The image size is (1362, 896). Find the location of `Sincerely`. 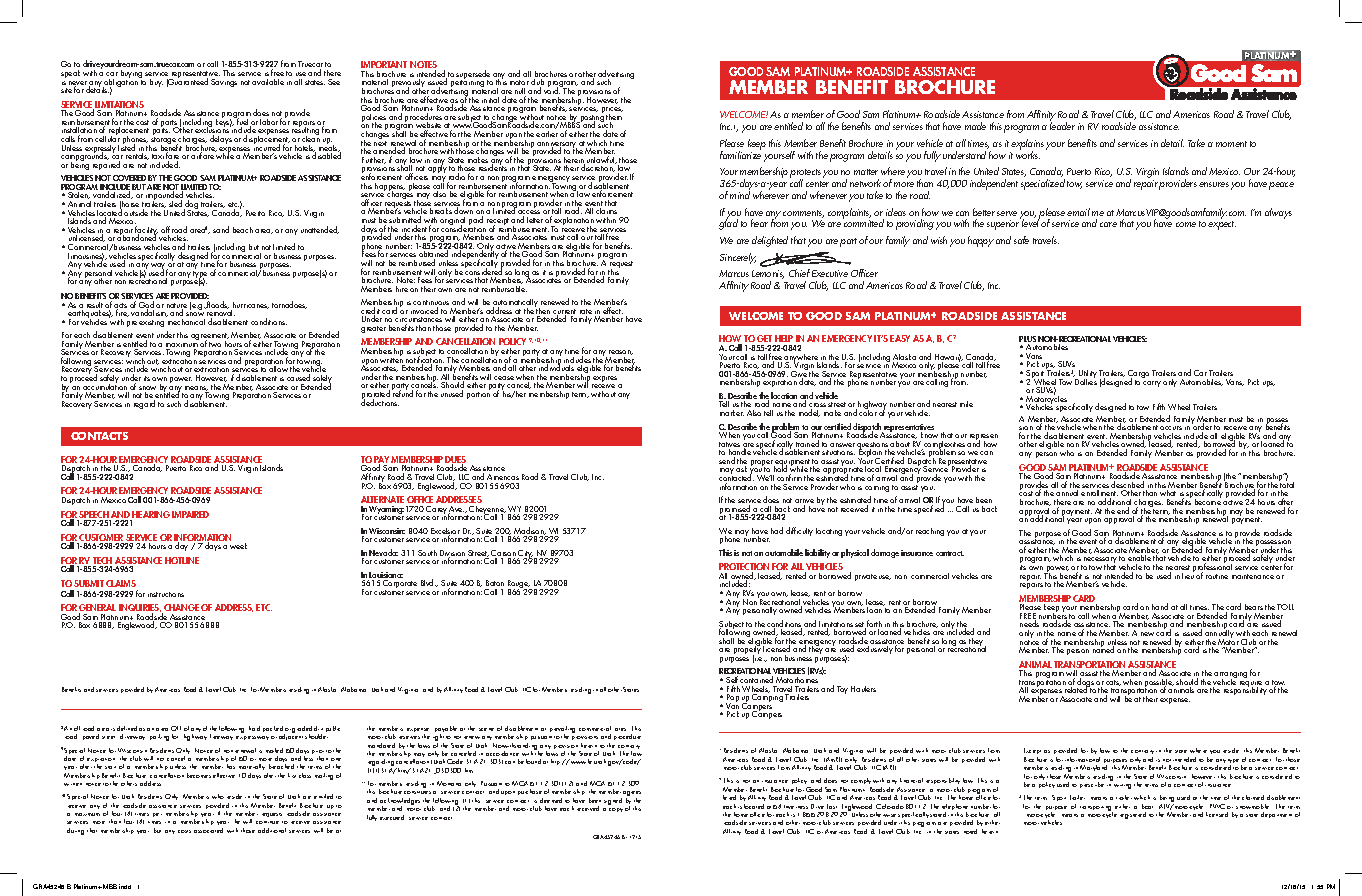

Sincerely is located at coordinates (738, 258).
